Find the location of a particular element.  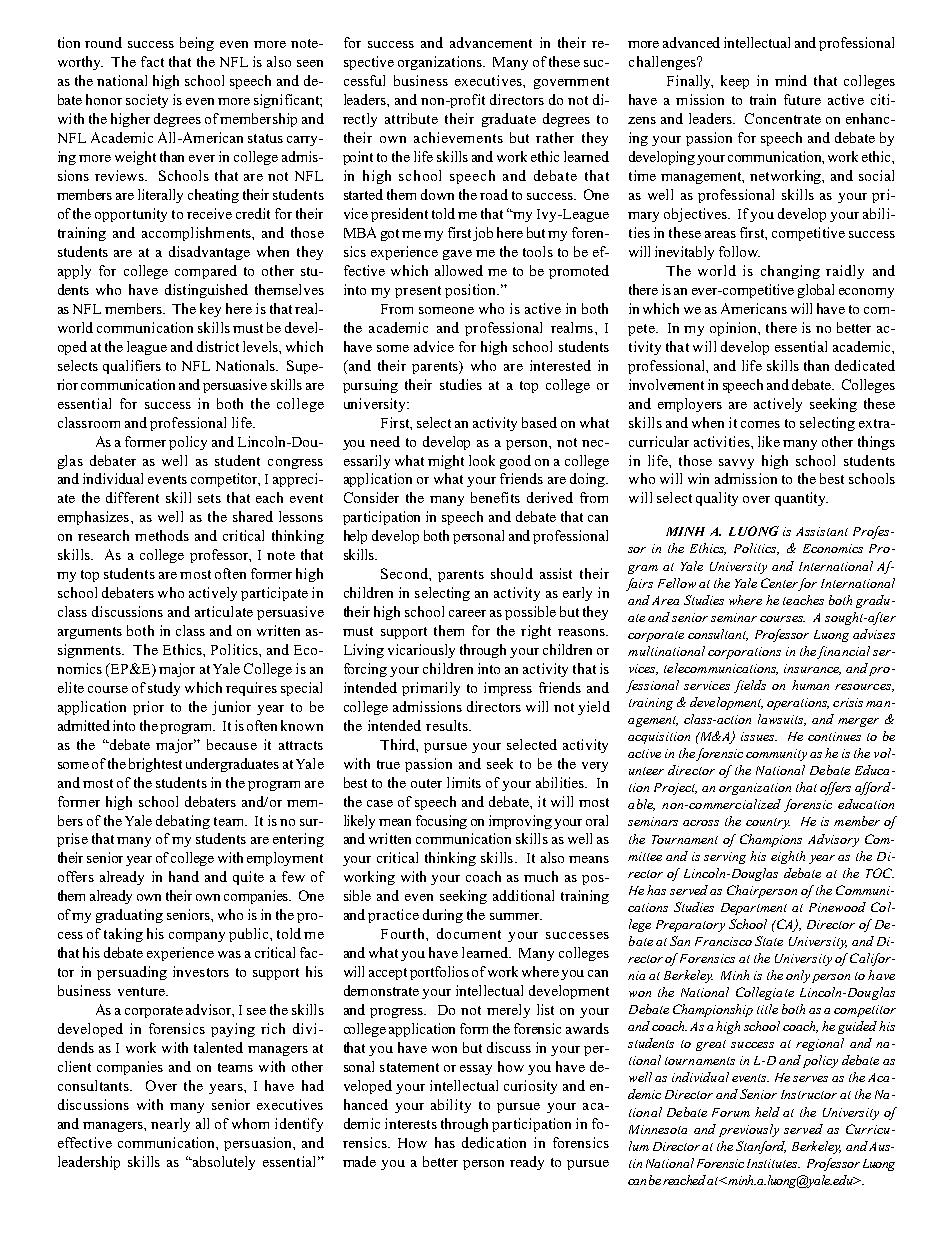

fact is located at coordinates (152, 61).
